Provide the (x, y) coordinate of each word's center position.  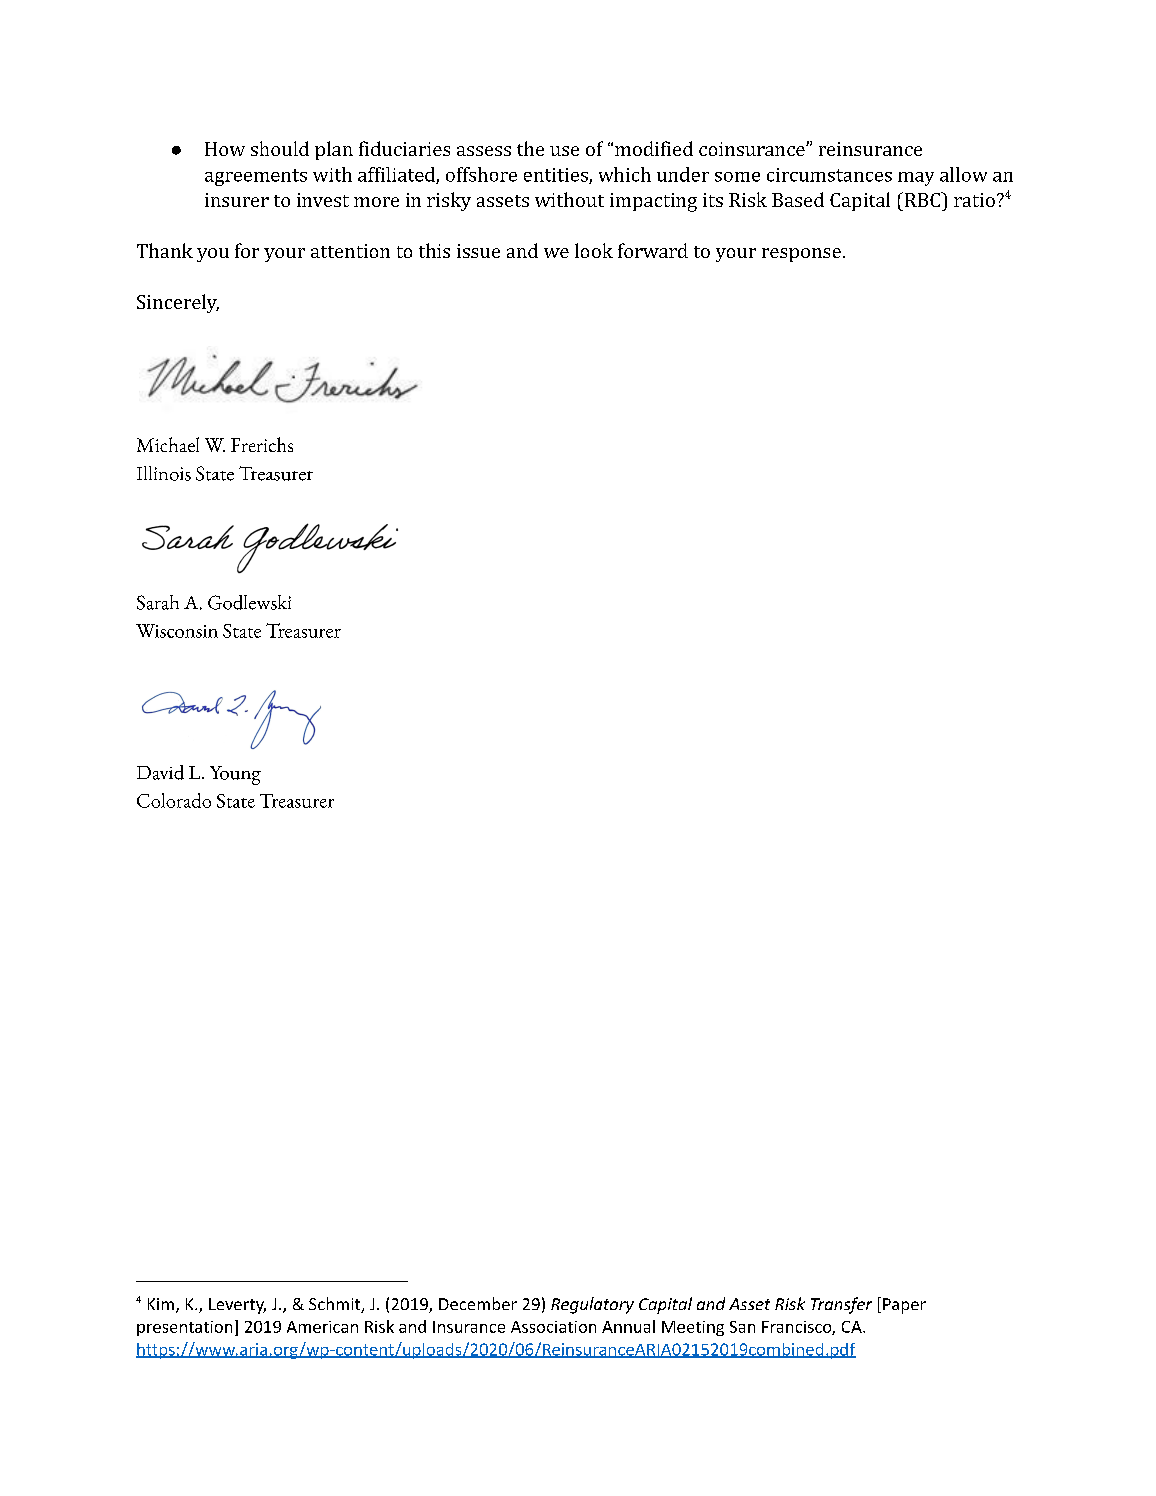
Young (235, 775)
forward (653, 250)
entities (557, 176)
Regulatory (592, 1305)
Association (553, 1327)
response (801, 255)
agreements (256, 177)
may (916, 179)
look (594, 250)
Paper (904, 1306)
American (322, 1327)
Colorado (174, 800)
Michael (168, 444)
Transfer (841, 1305)
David (160, 772)
